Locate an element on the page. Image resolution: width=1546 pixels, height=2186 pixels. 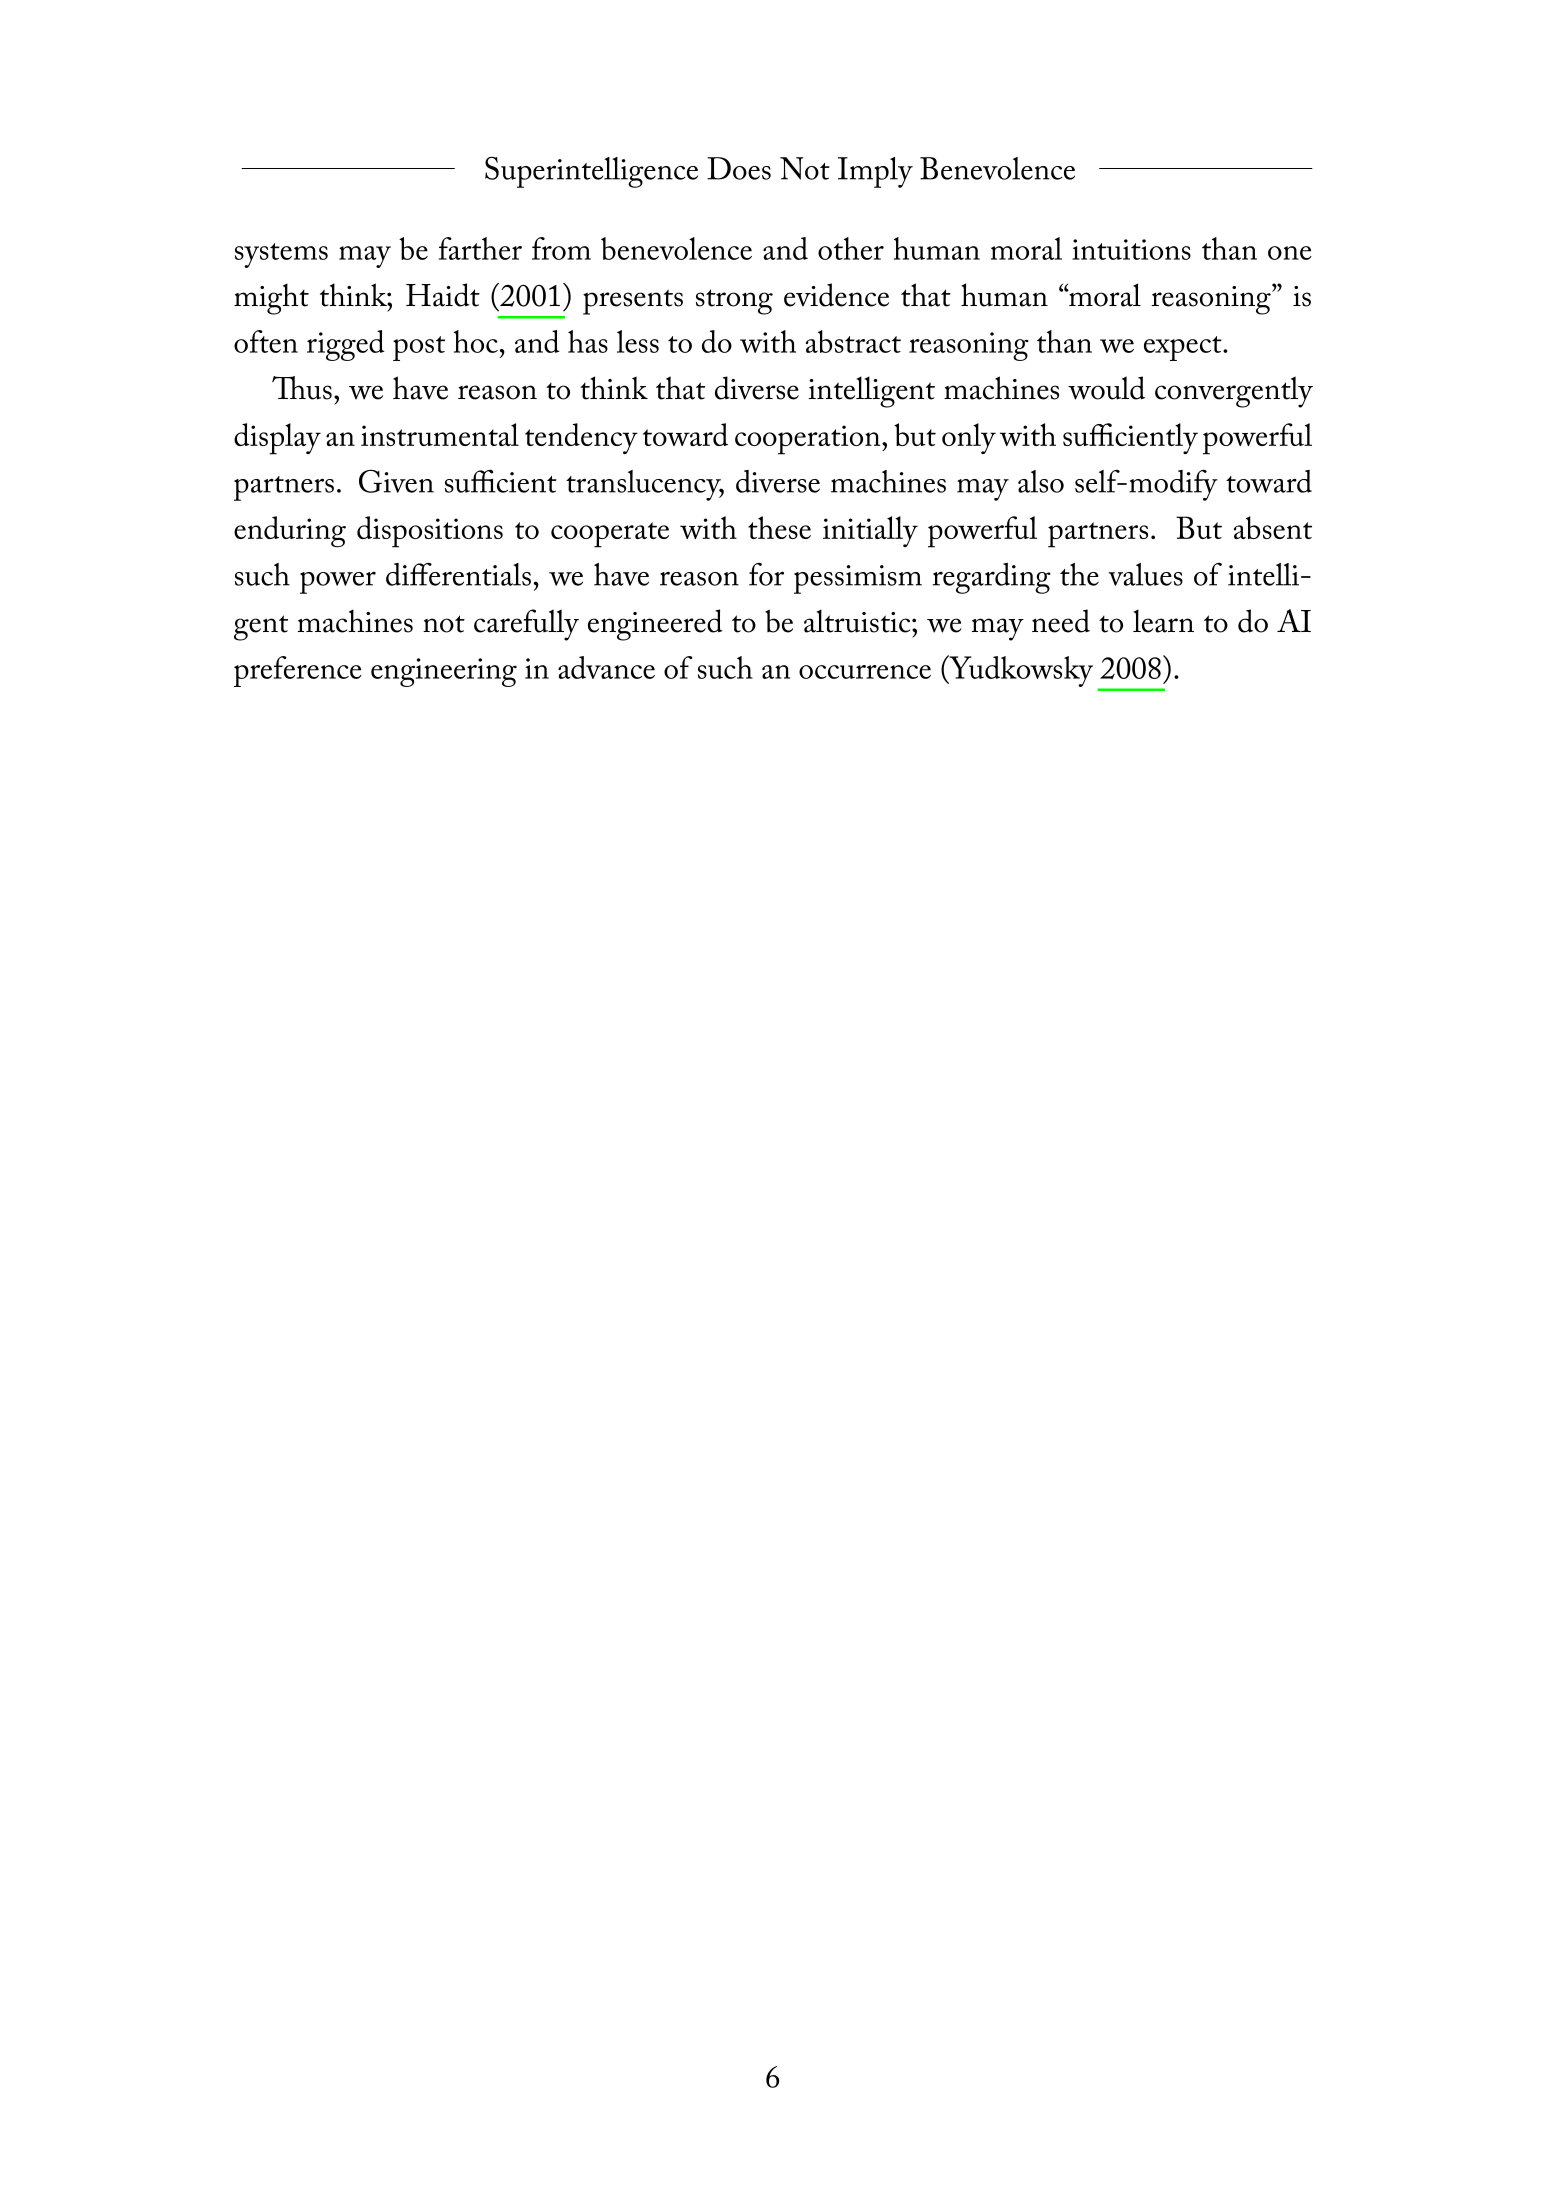
also is located at coordinates (1041, 481).
